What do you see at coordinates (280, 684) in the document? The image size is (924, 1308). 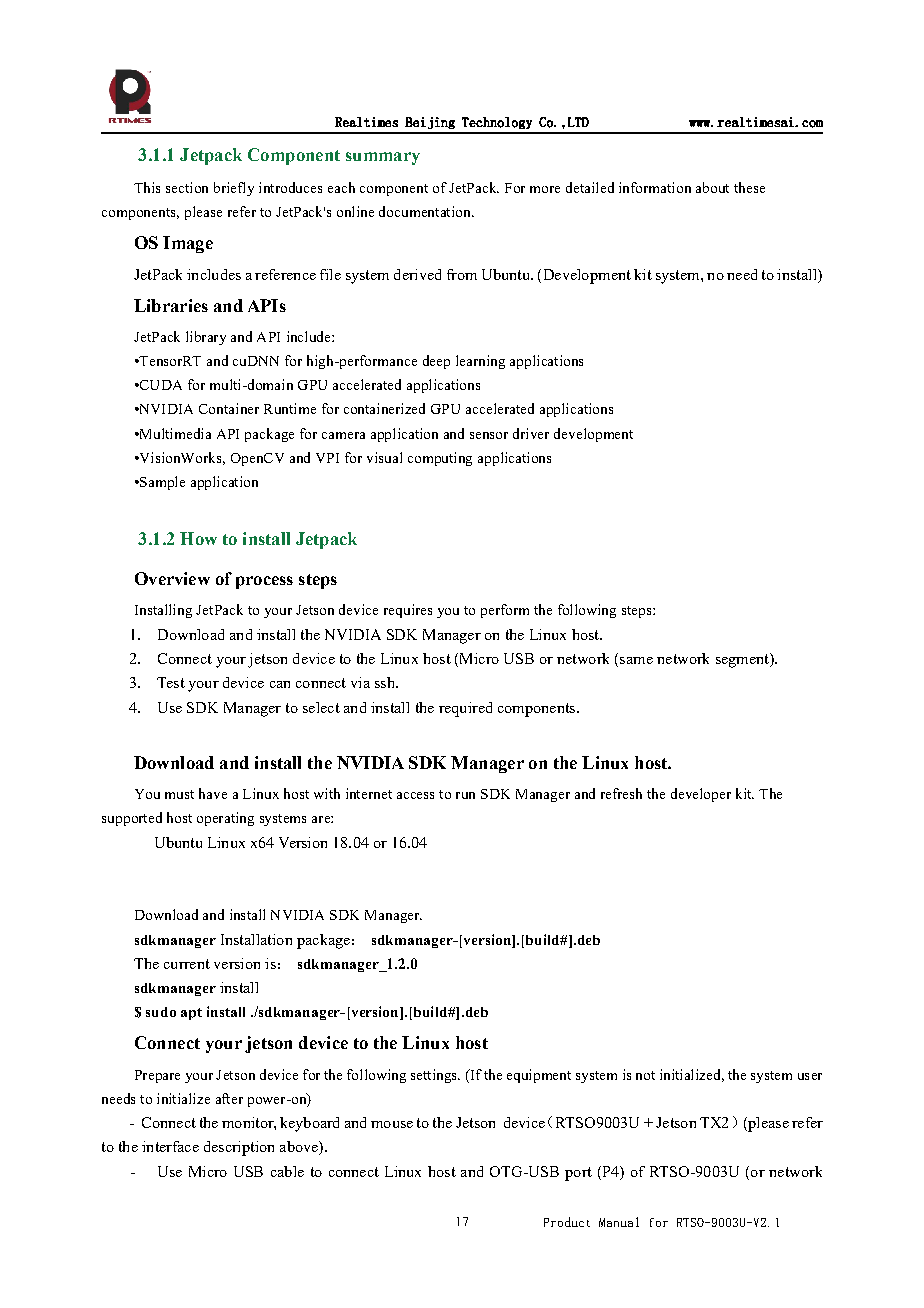 I see `can` at bounding box center [280, 684].
